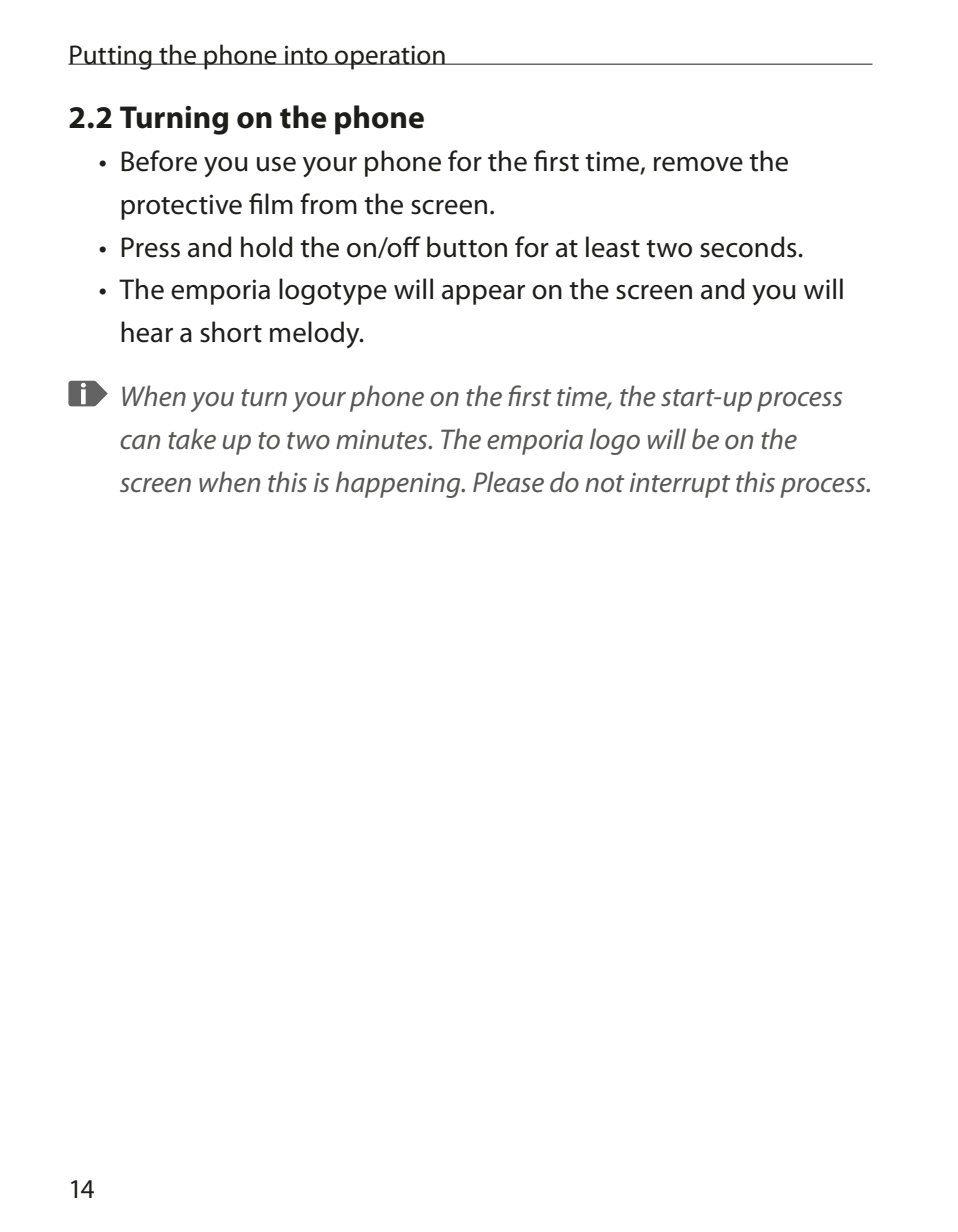  Describe the element at coordinates (159, 161) in the document. I see `Before` at that location.
